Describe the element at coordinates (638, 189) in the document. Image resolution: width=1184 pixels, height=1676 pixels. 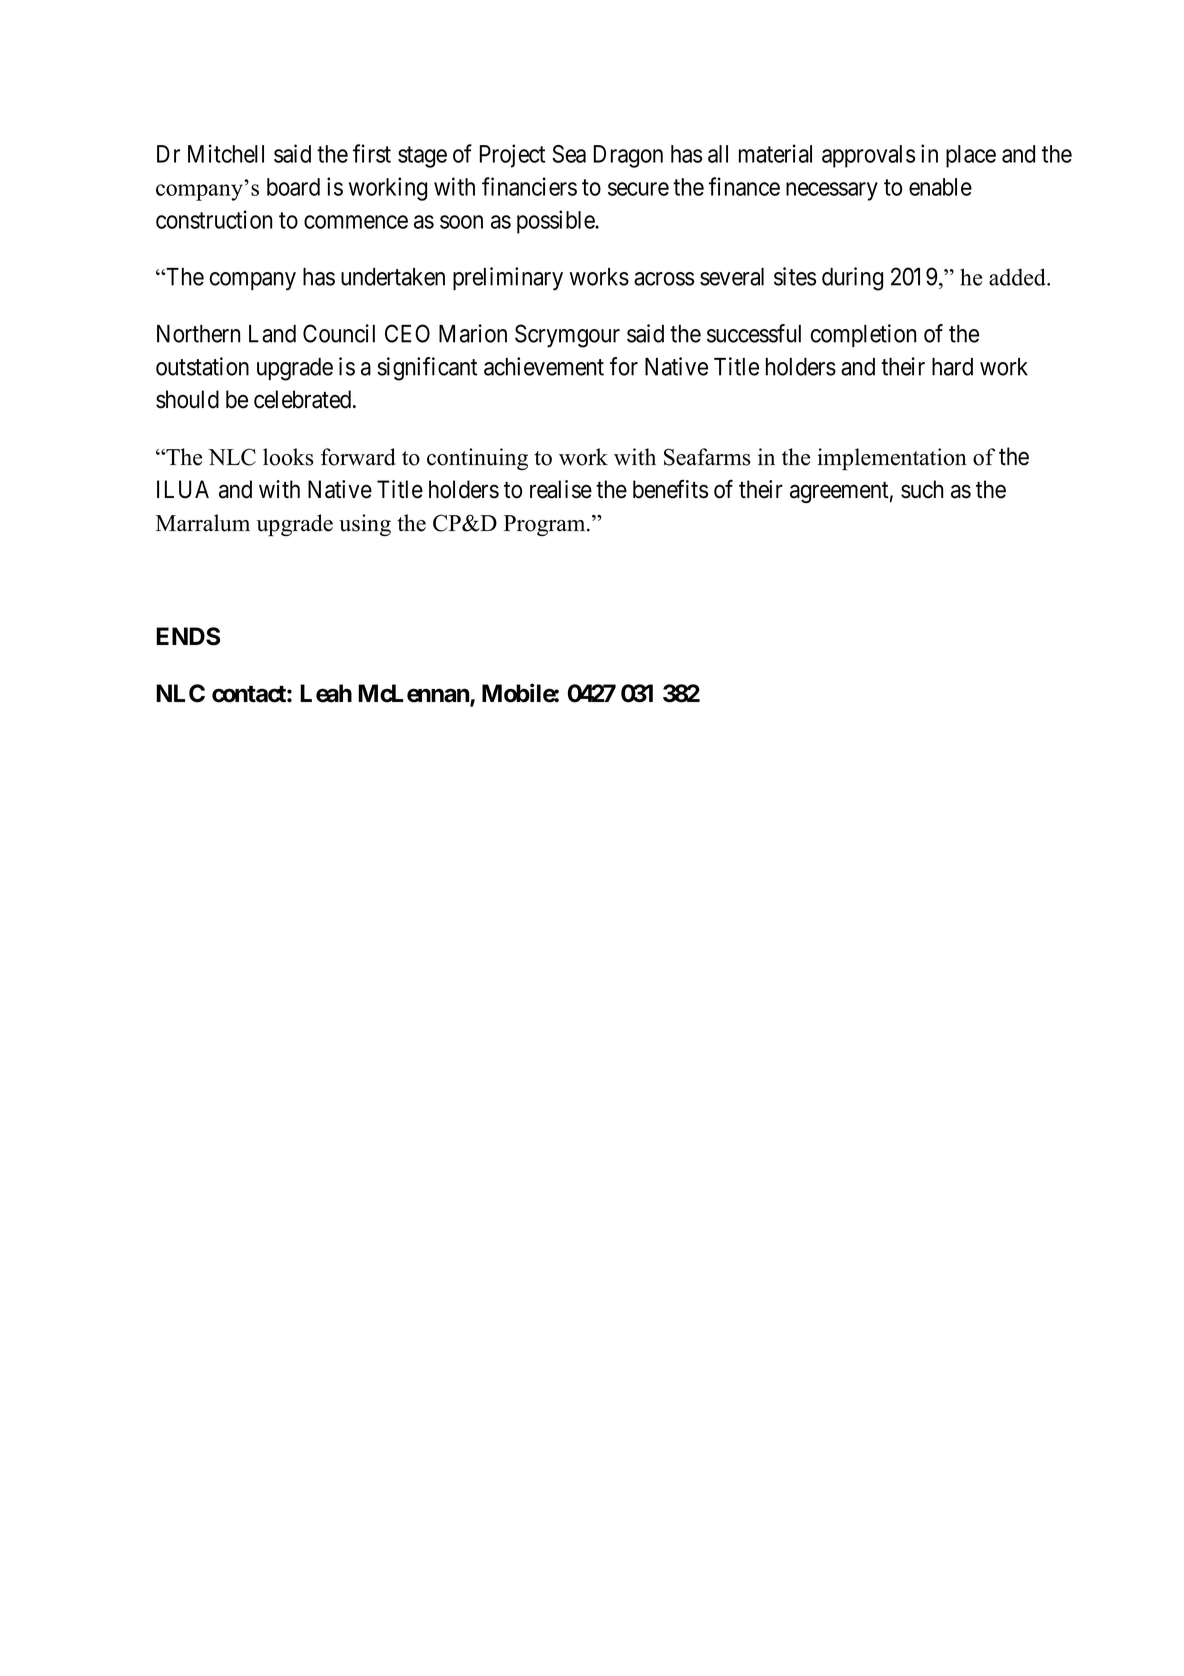
I see `secure` at that location.
